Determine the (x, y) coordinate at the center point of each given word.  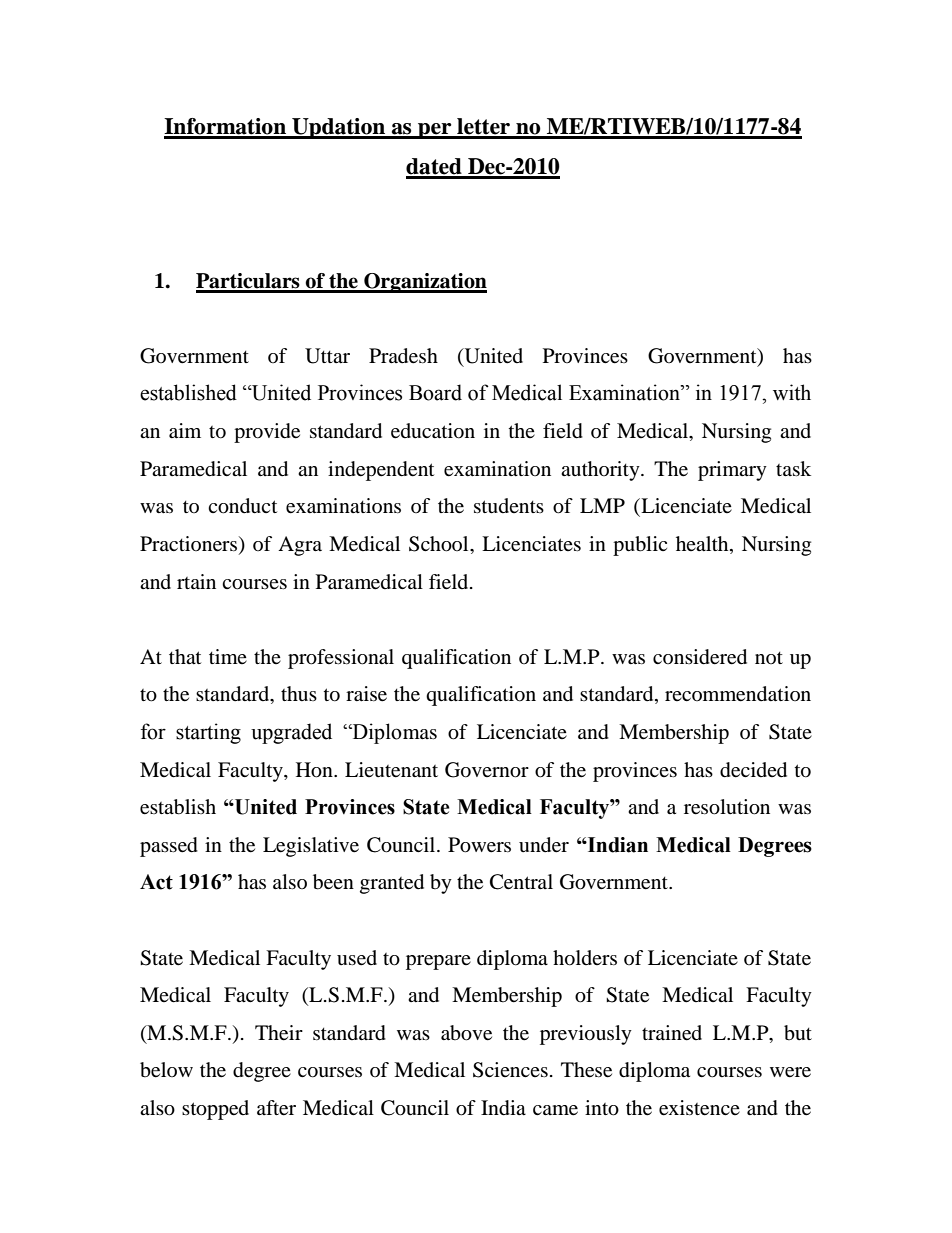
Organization (424, 283)
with (792, 392)
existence (699, 1108)
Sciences (510, 1070)
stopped (215, 1110)
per (435, 131)
